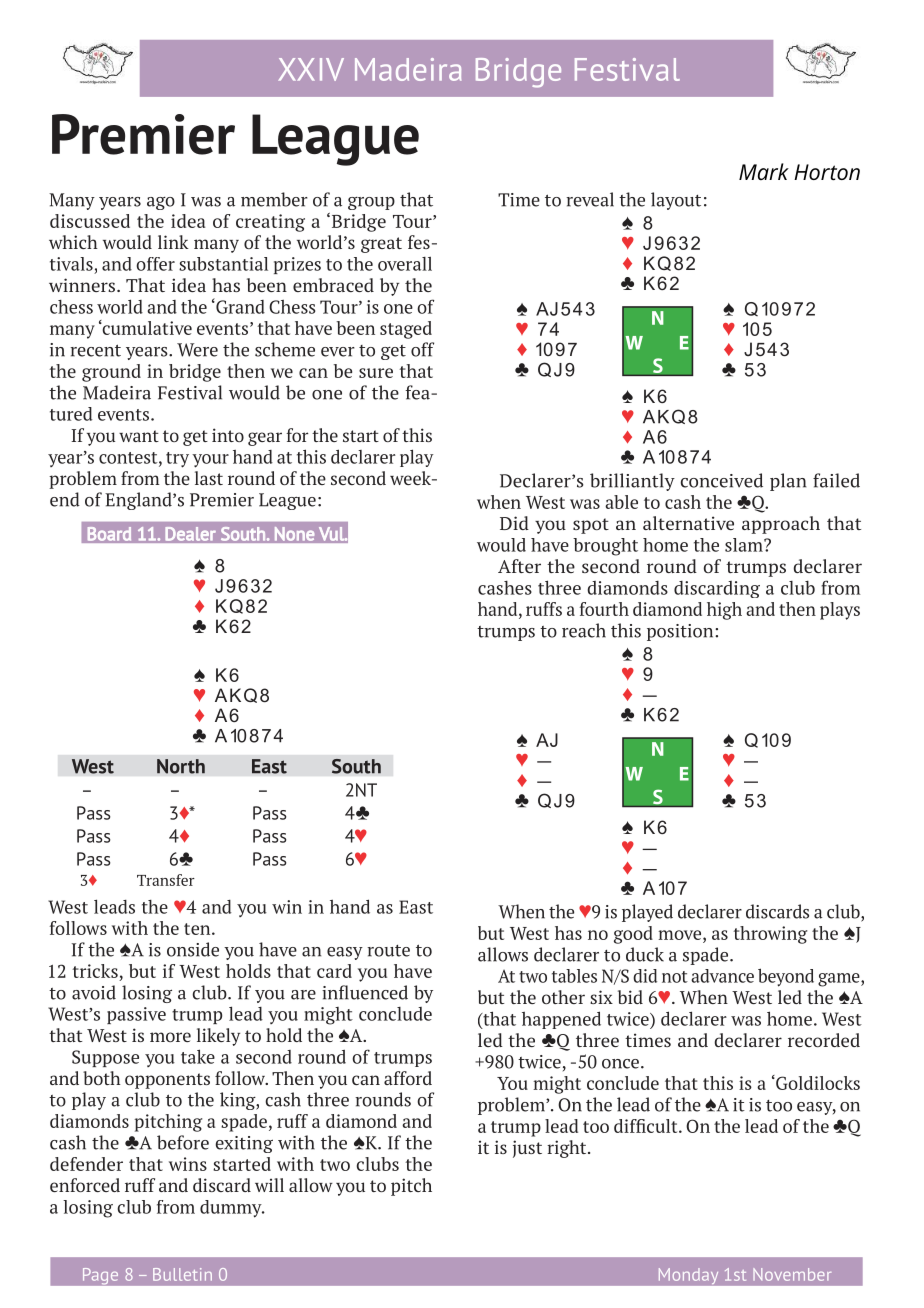 This image has height=1308, width=924. Describe the element at coordinates (527, 1149) in the image. I see `just` at that location.
